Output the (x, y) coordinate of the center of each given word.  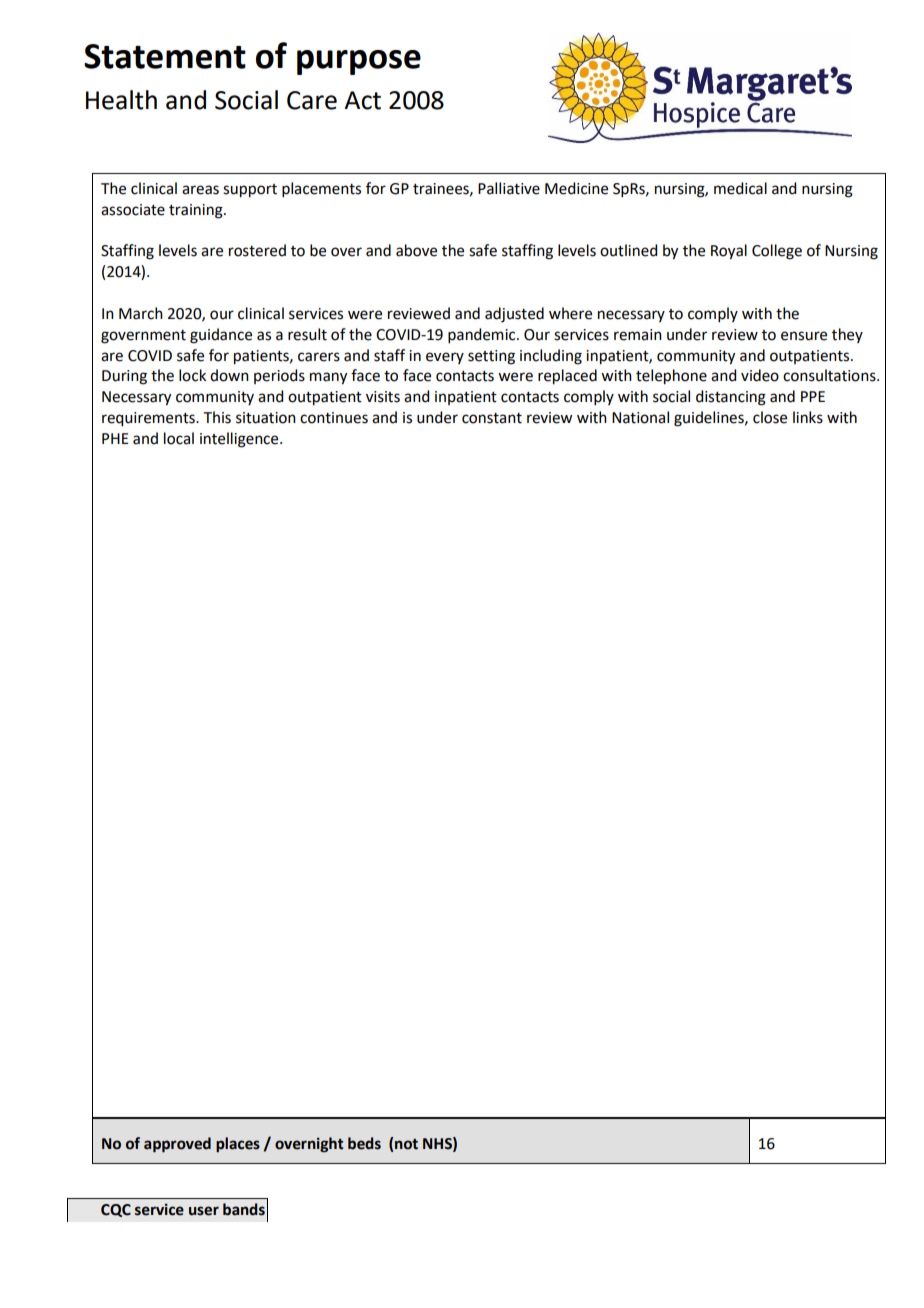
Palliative (509, 188)
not (406, 1144)
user (204, 1211)
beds (364, 1143)
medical (740, 188)
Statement (165, 56)
